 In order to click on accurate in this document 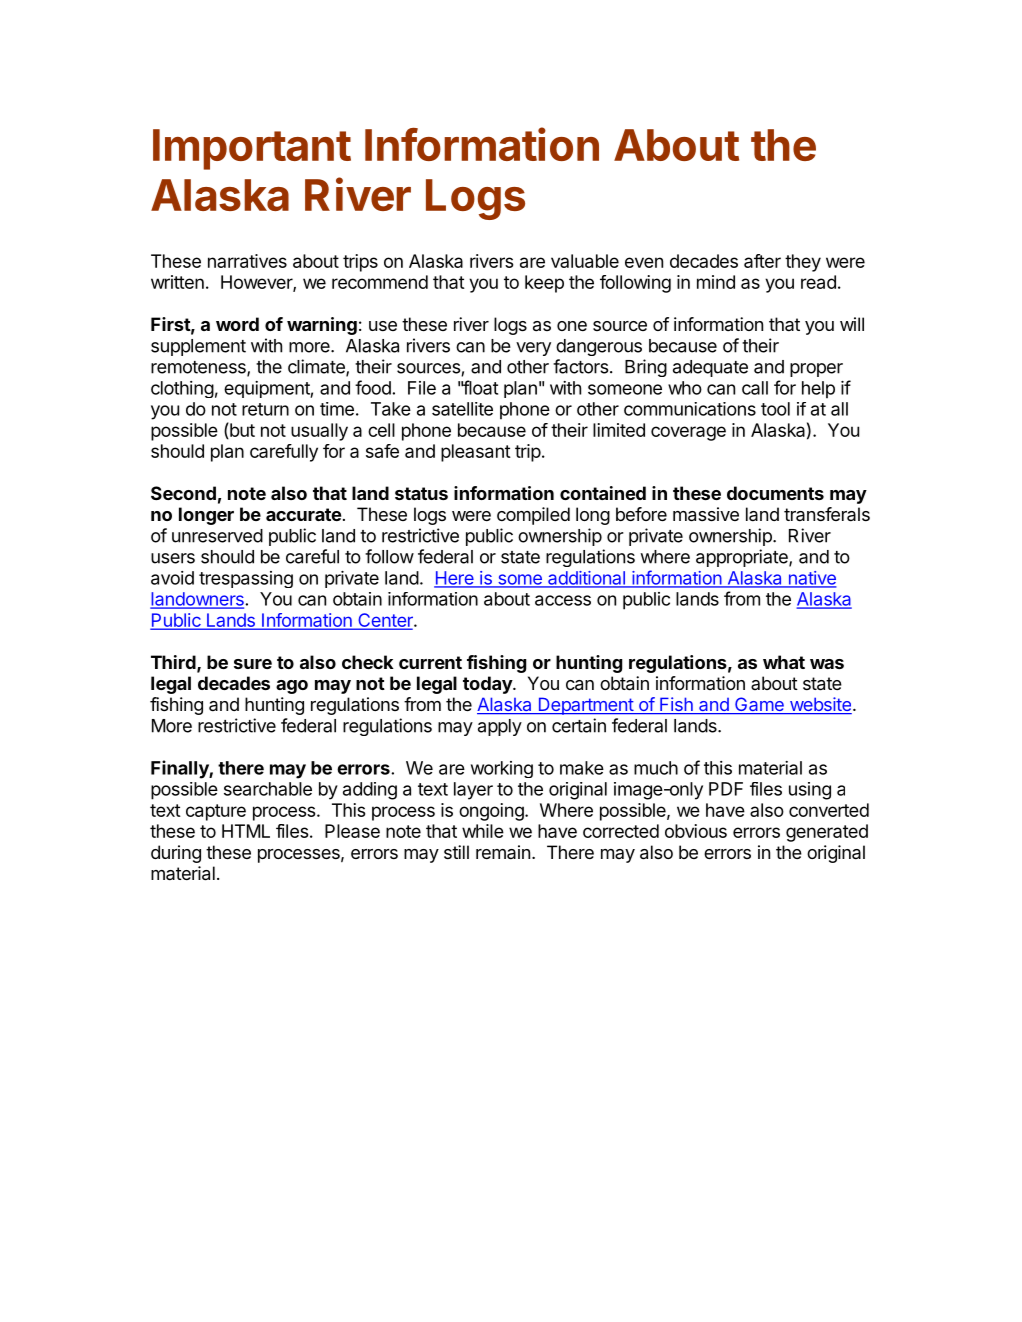, I will do `click(303, 514)`.
